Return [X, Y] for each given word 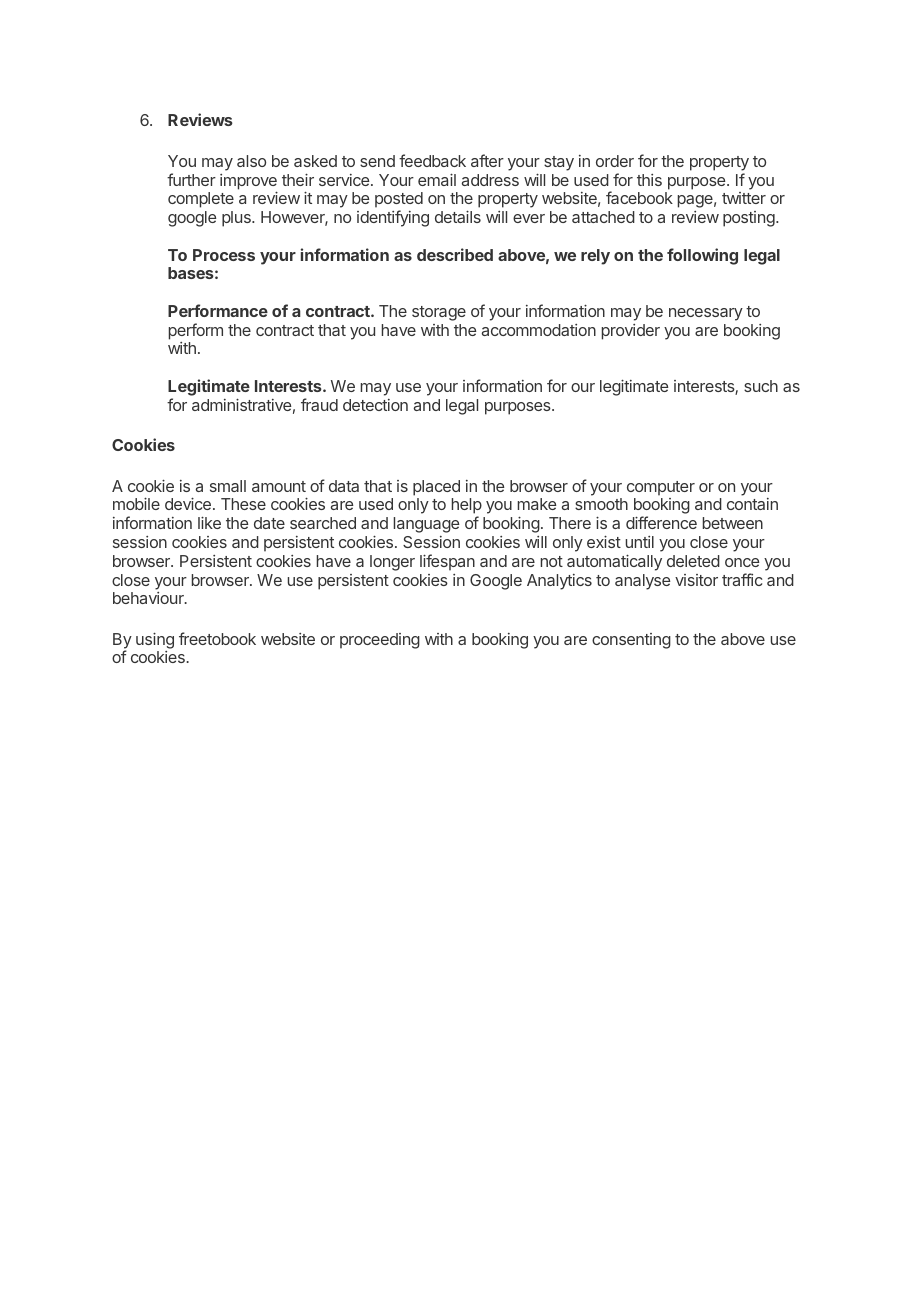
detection [375, 405]
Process [224, 255]
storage [439, 313]
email [437, 179]
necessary [706, 314]
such [761, 386]
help [467, 507]
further [191, 179]
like [209, 522]
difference [661, 522]
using [155, 640]
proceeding [380, 641]
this [649, 180]
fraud [319, 404]
